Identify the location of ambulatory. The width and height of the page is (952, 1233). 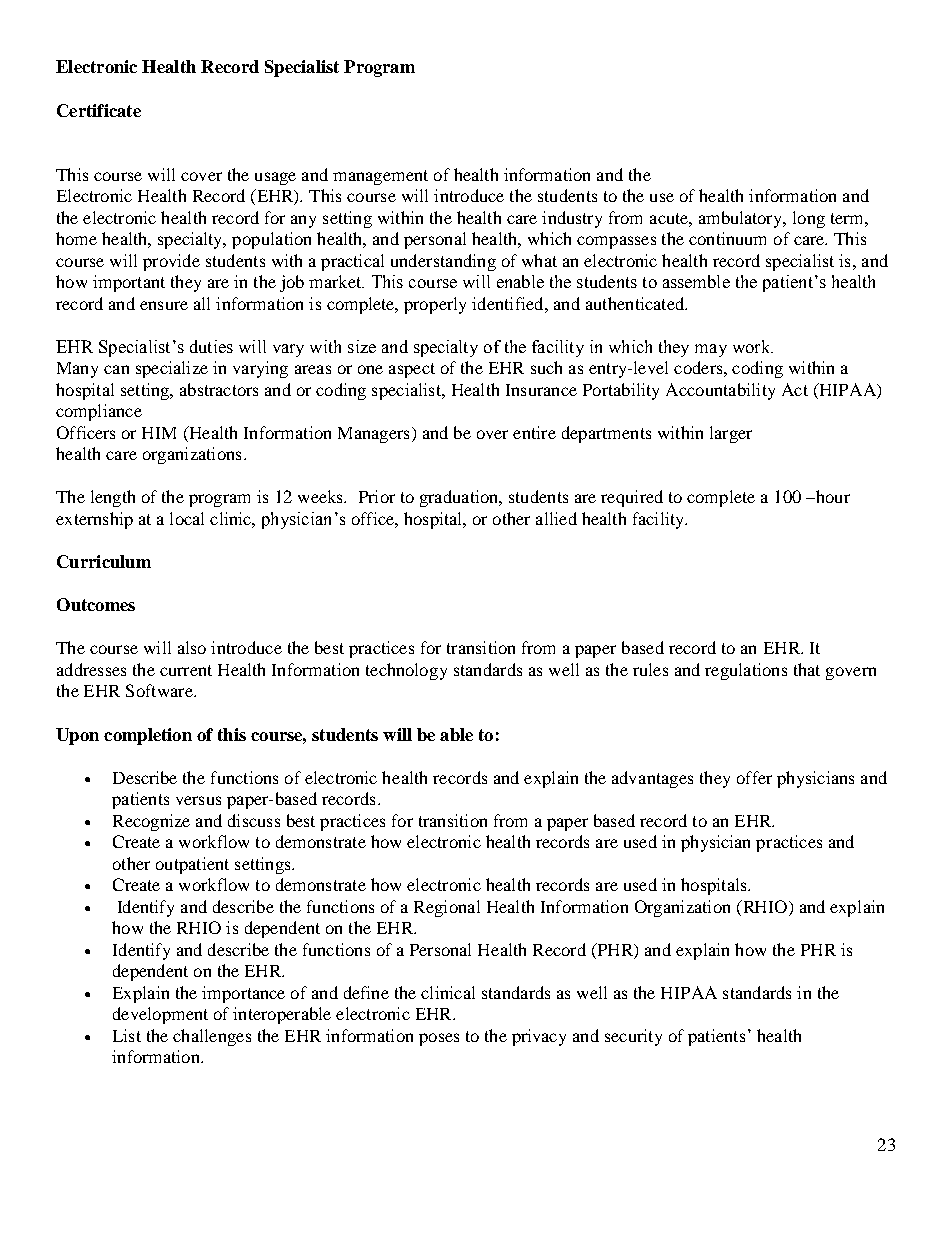
(742, 219).
